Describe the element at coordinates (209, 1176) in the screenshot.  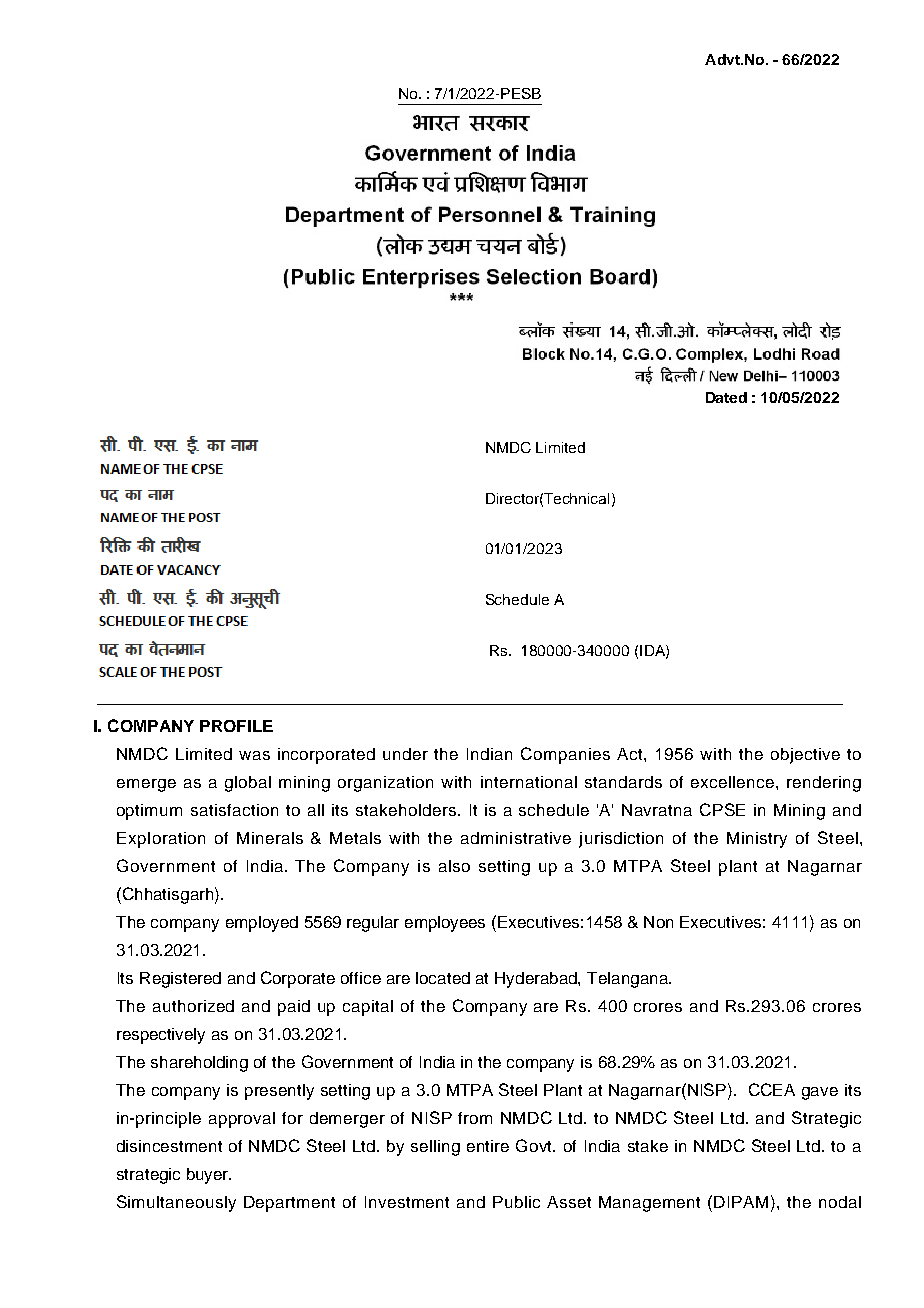
I see `buyer` at that location.
